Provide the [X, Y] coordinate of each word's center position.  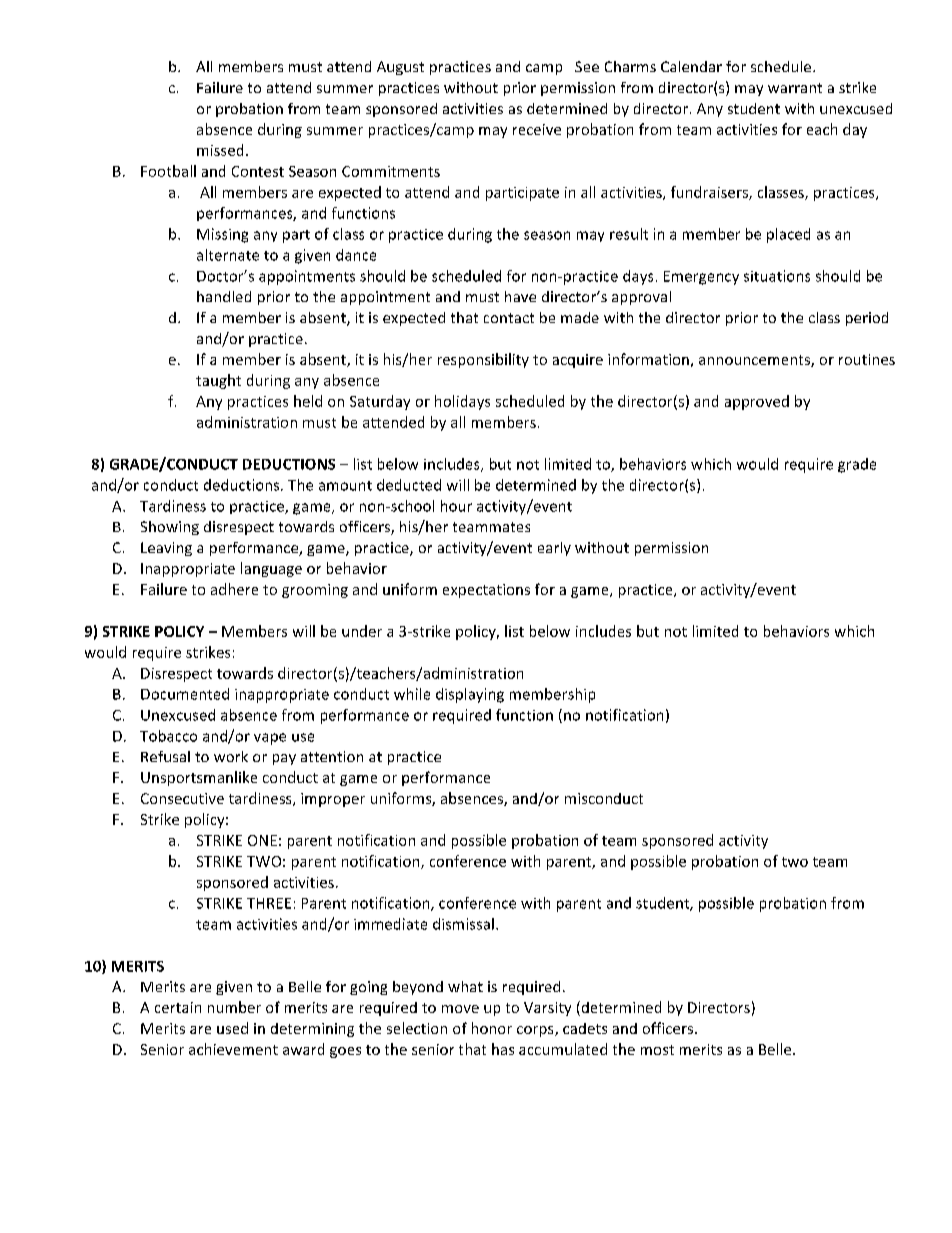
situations [777, 276]
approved [757, 402]
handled [224, 296]
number [234, 1007]
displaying [470, 695]
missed [220, 150]
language [271, 569]
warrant [795, 88]
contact [509, 318]
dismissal [463, 924]
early [554, 549]
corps [536, 1031]
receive [537, 129]
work [231, 756]
